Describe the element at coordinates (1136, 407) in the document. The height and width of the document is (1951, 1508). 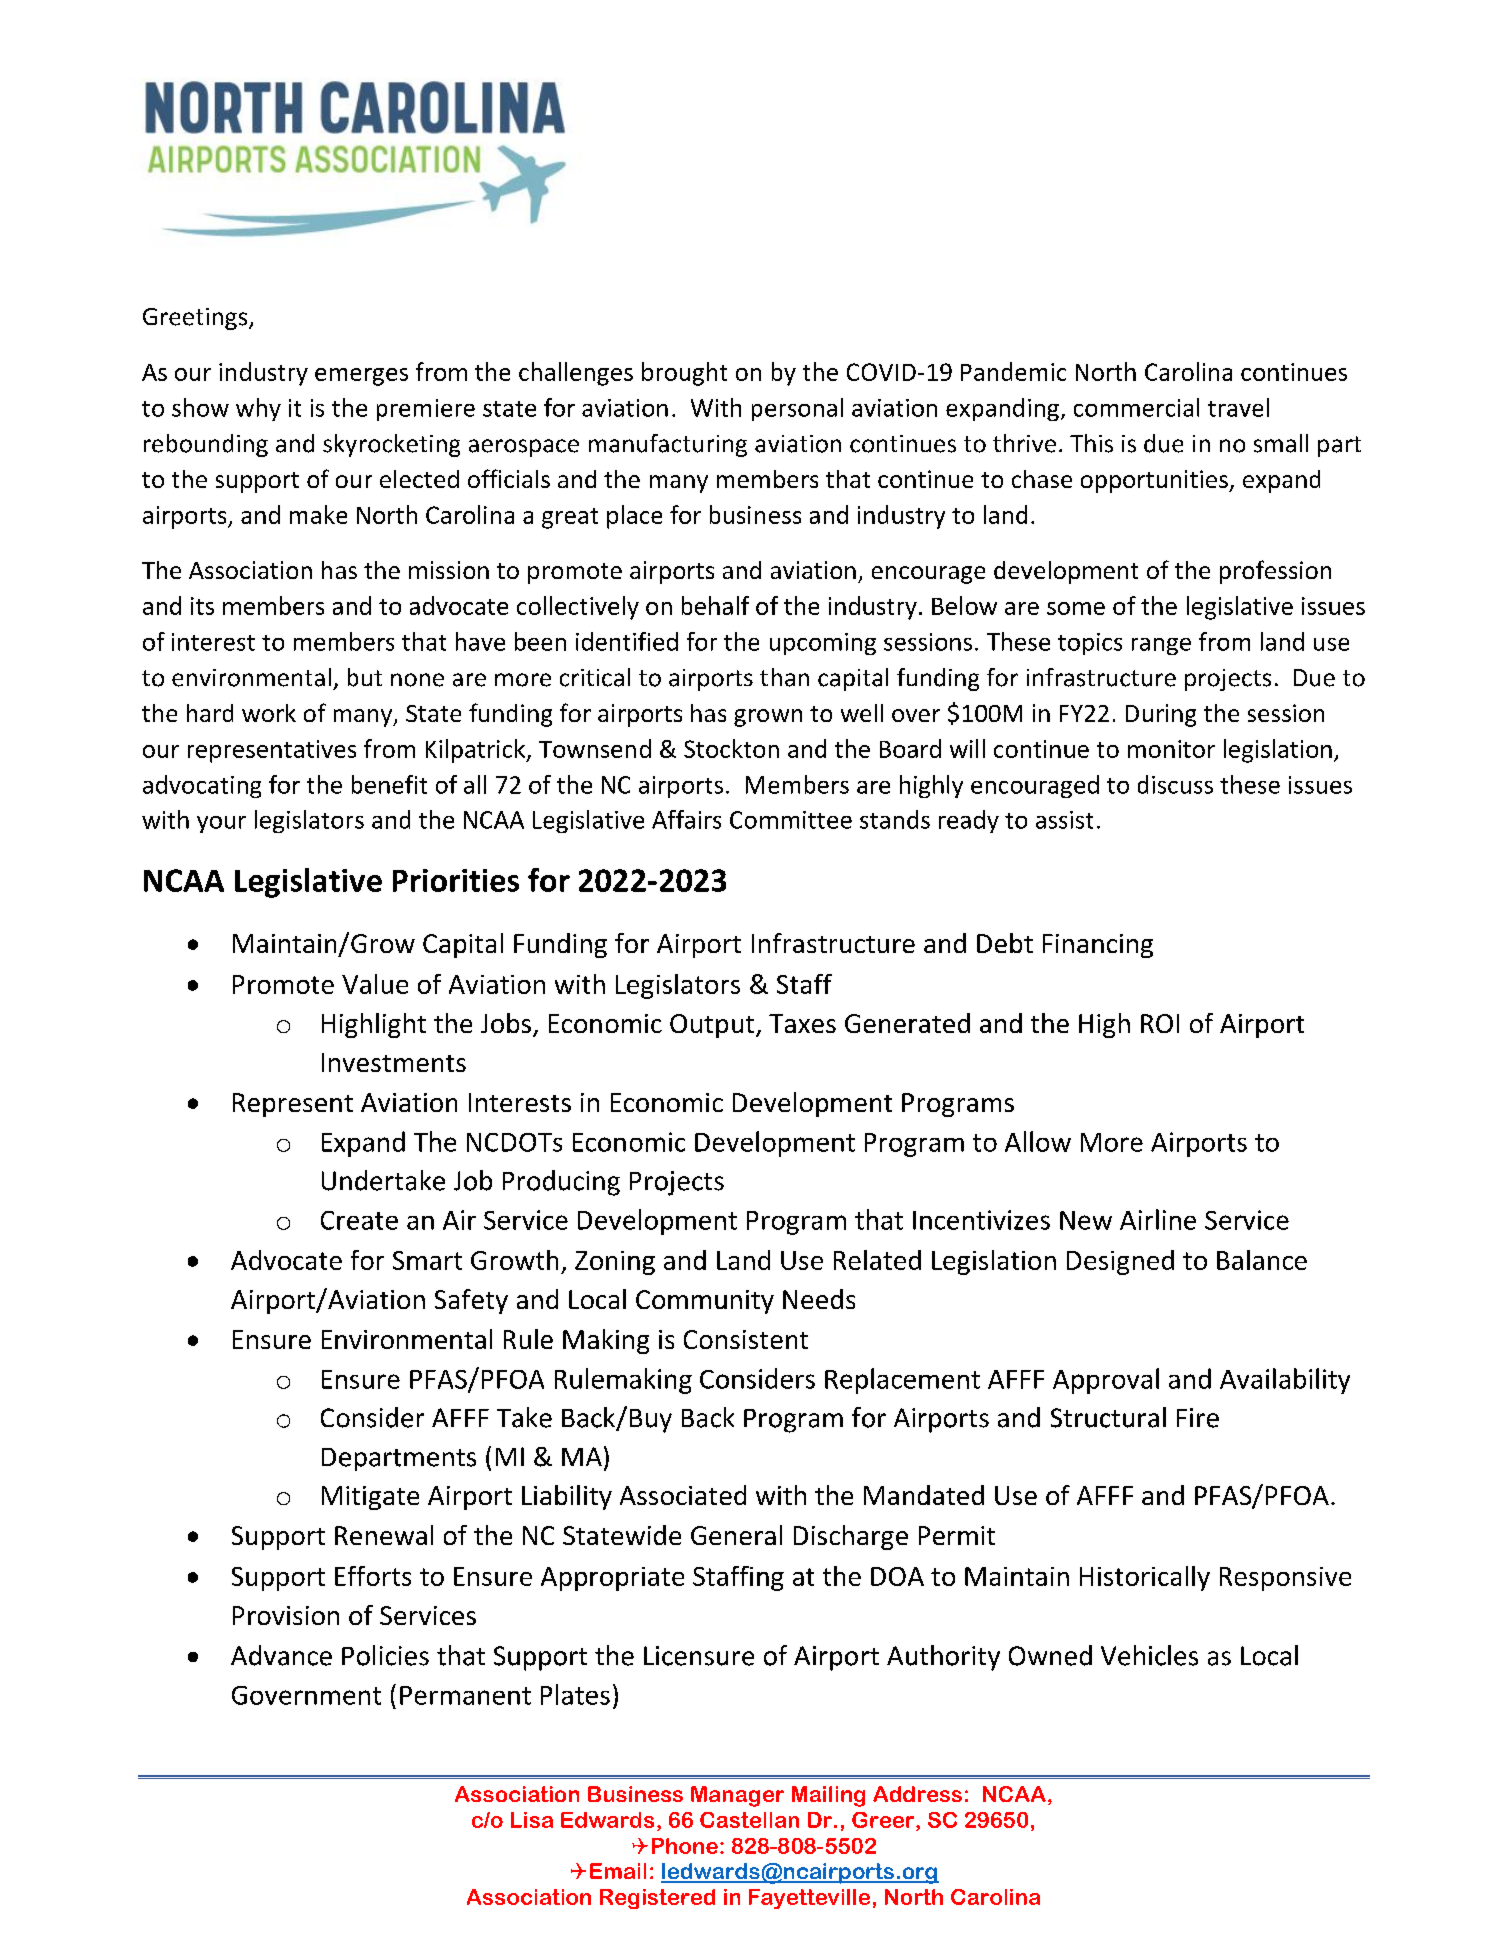
I see `commercial` at that location.
